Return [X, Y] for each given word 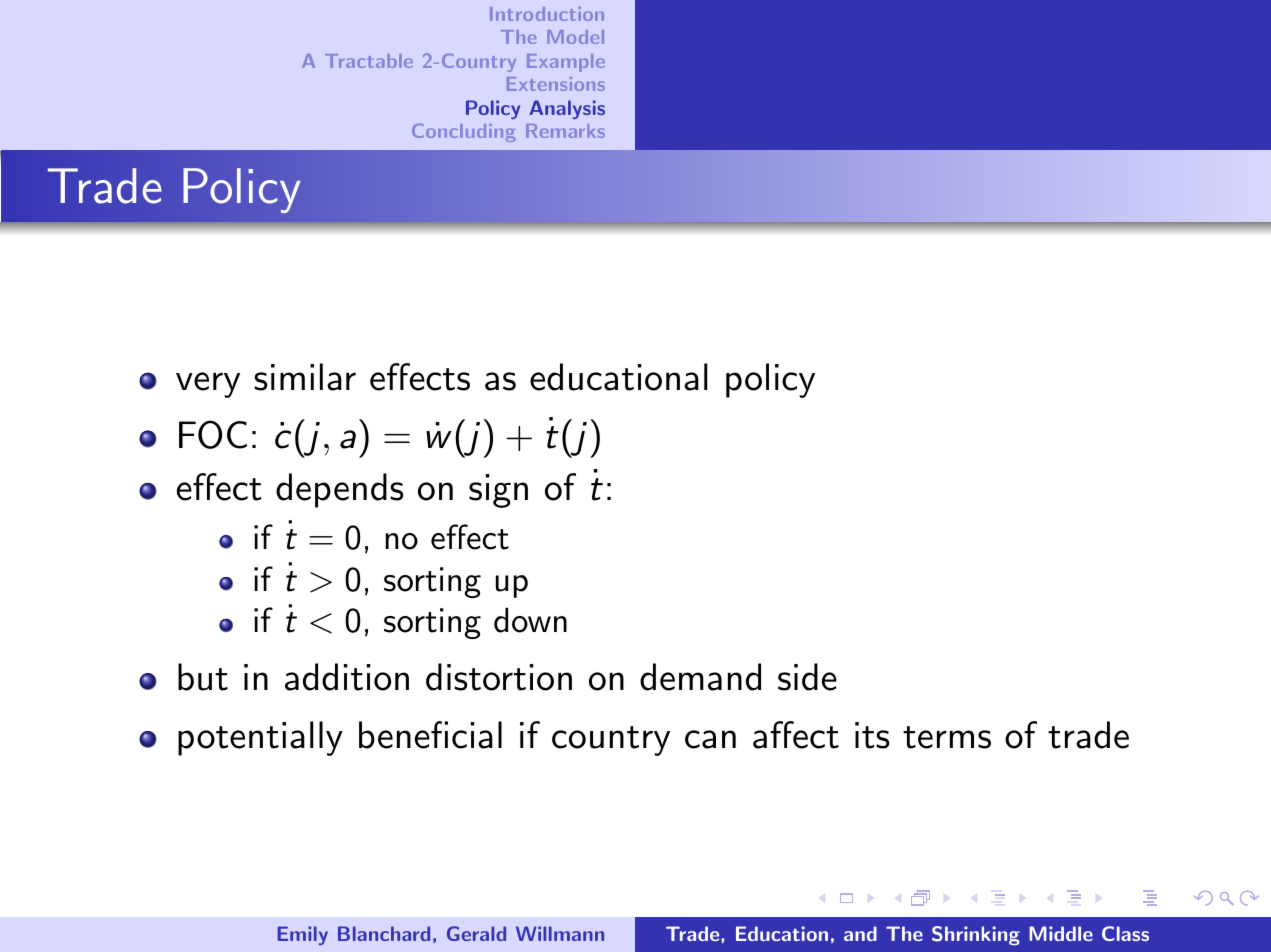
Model [575, 37]
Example [566, 63]
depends [339, 490]
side [807, 677]
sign [498, 491]
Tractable [369, 61]
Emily [303, 935]
